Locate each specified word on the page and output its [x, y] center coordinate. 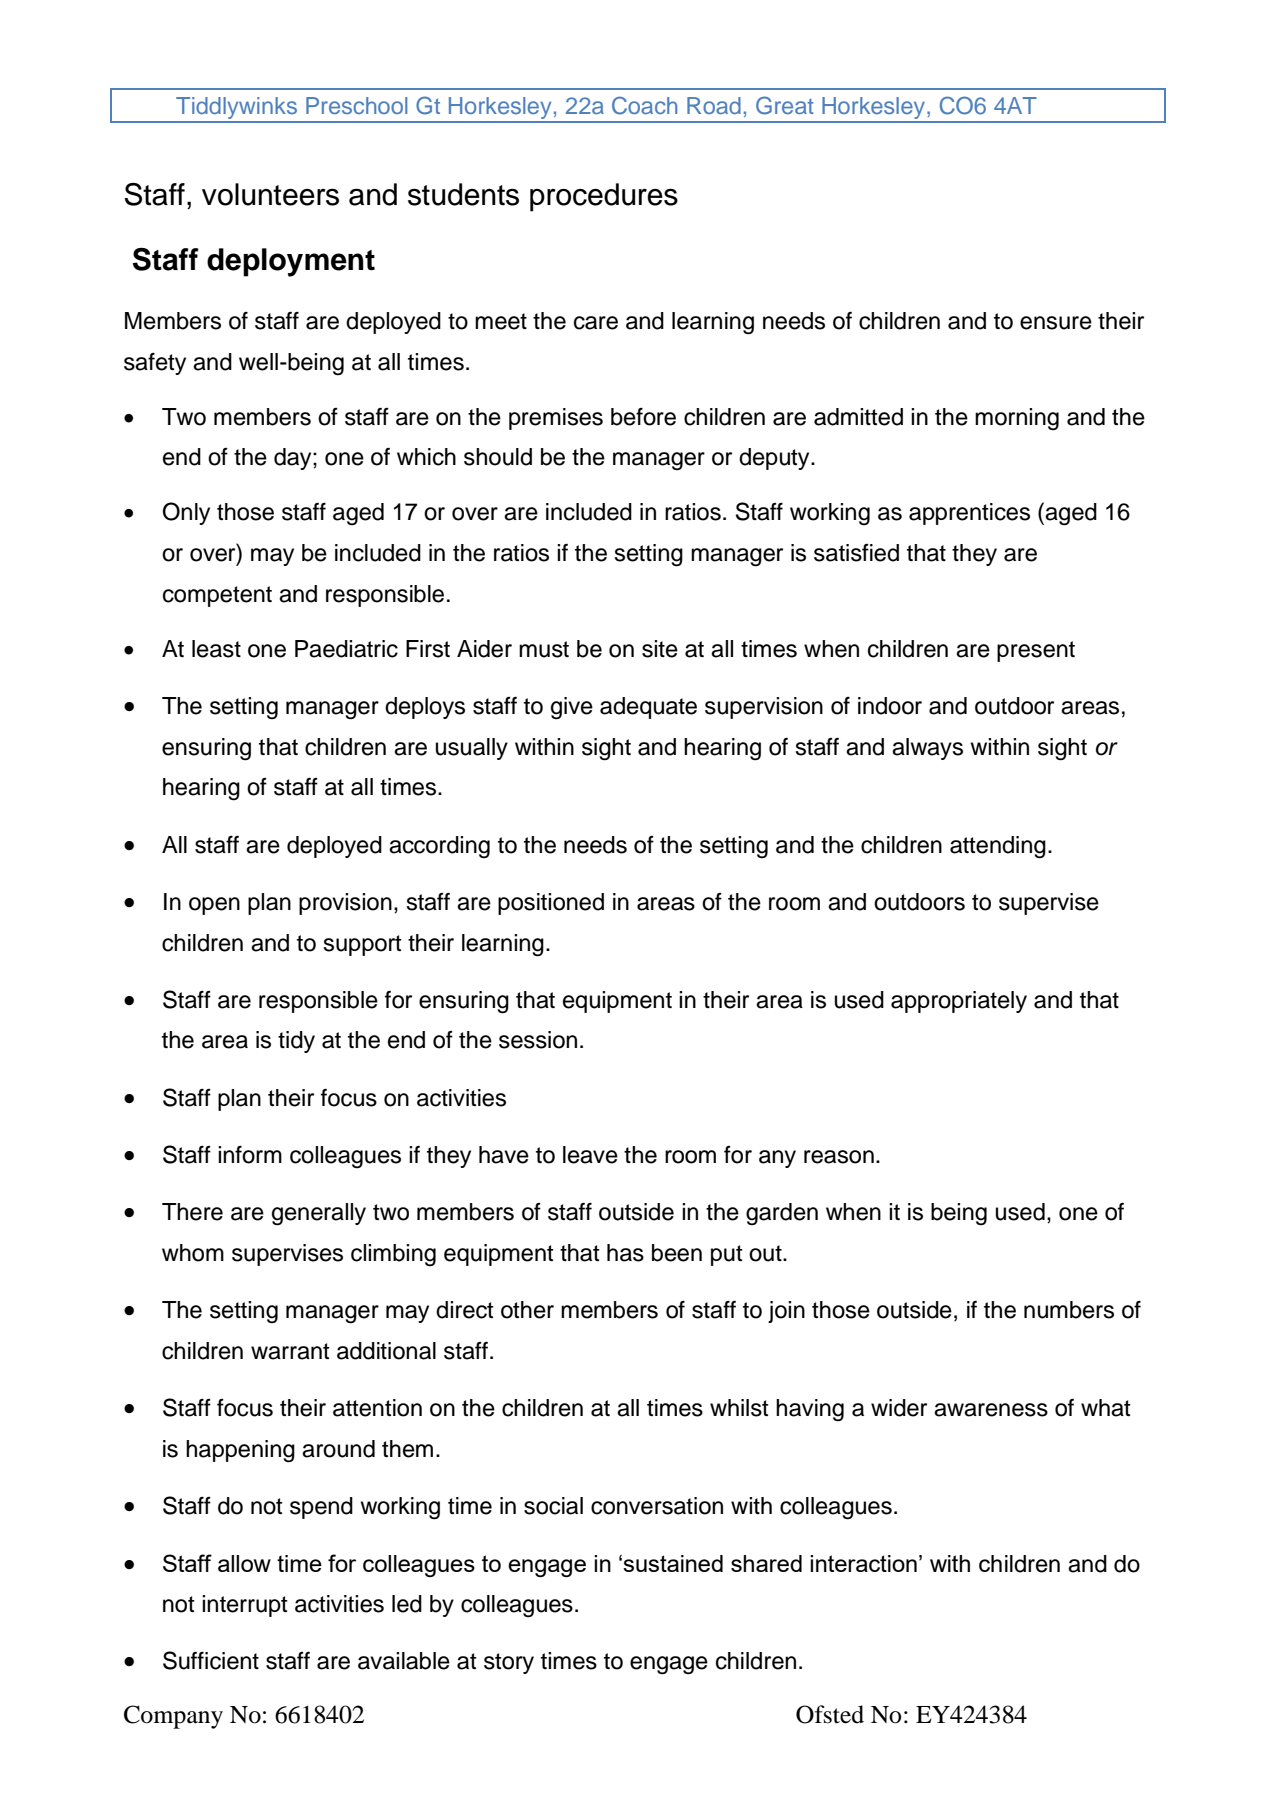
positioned [551, 904]
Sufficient [211, 1660]
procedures [604, 197]
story [509, 1663]
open [214, 906]
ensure [1056, 323]
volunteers [270, 194]
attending [998, 847]
